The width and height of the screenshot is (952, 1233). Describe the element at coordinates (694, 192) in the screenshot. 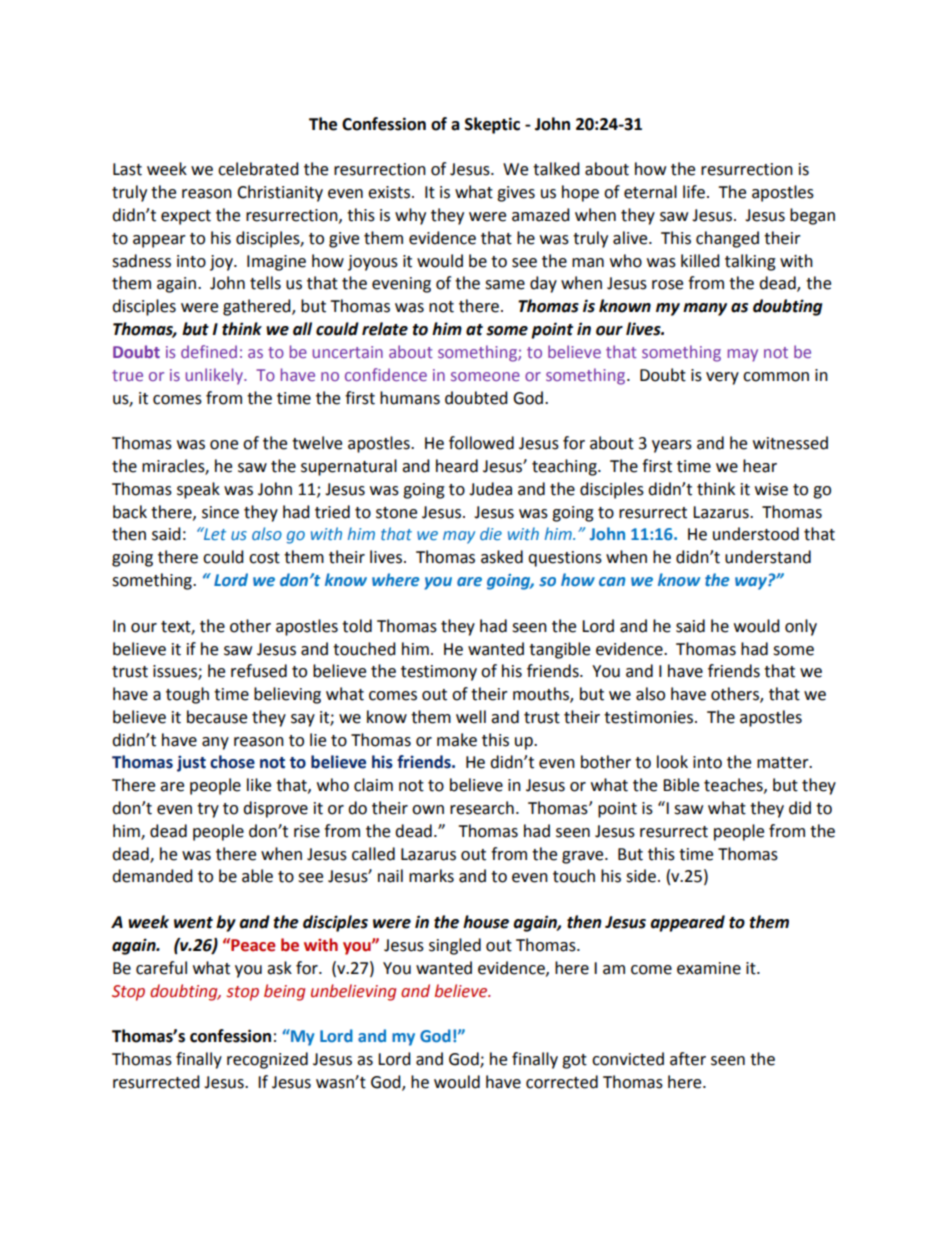

I see `life` at that location.
